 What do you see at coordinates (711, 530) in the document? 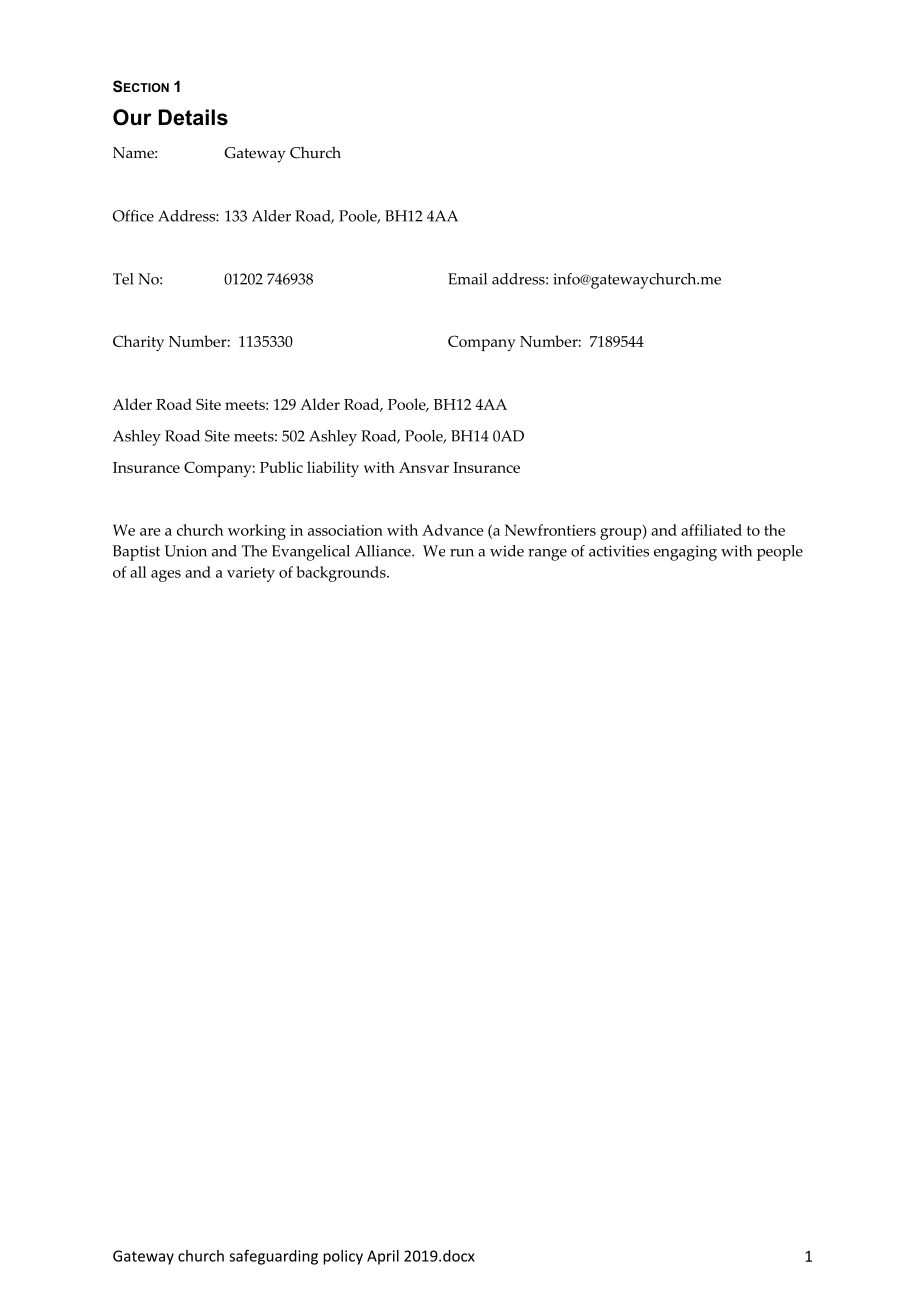
I see `affiliated` at bounding box center [711, 530].
